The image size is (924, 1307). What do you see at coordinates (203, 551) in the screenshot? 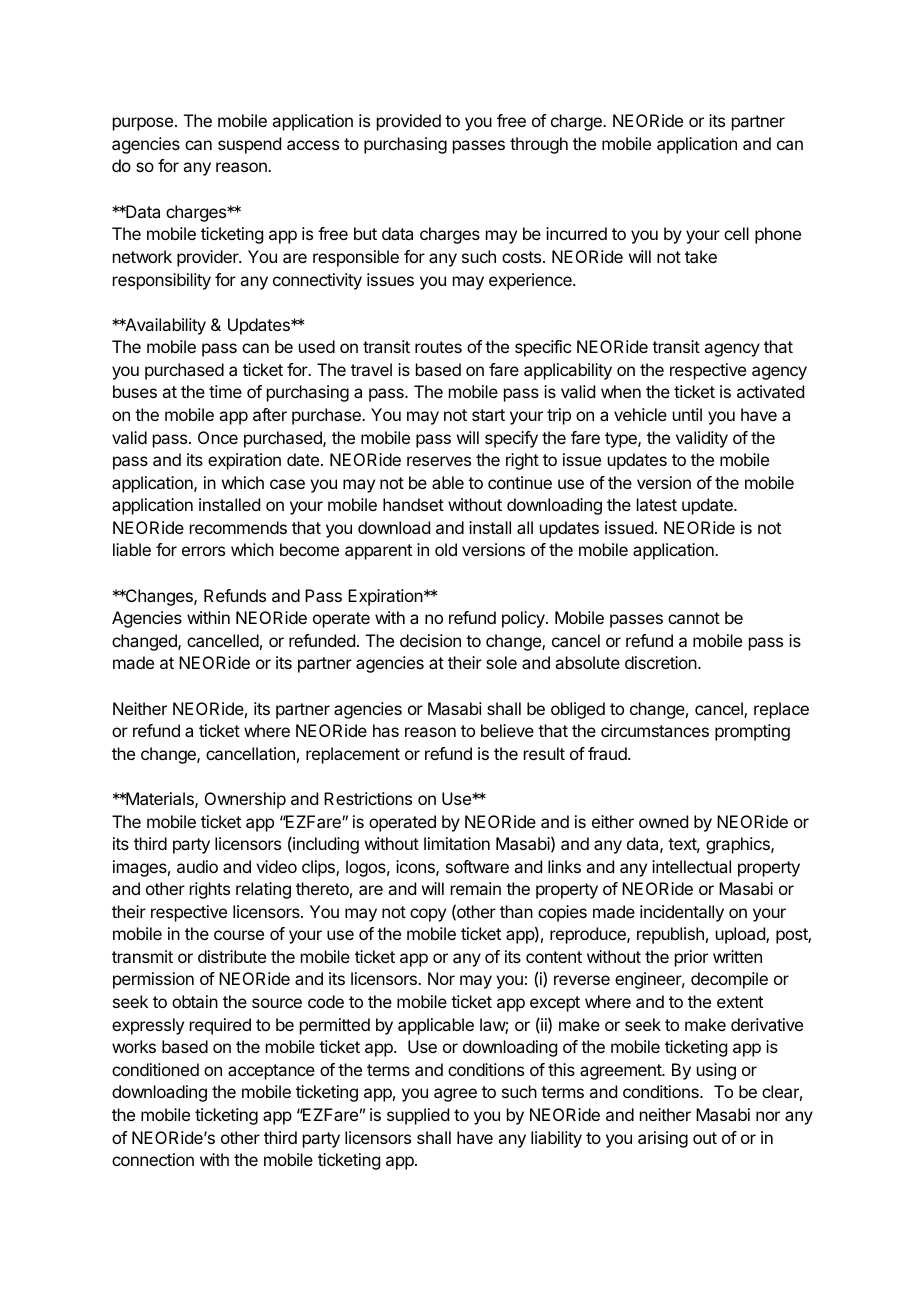
I see `errors` at bounding box center [203, 551].
